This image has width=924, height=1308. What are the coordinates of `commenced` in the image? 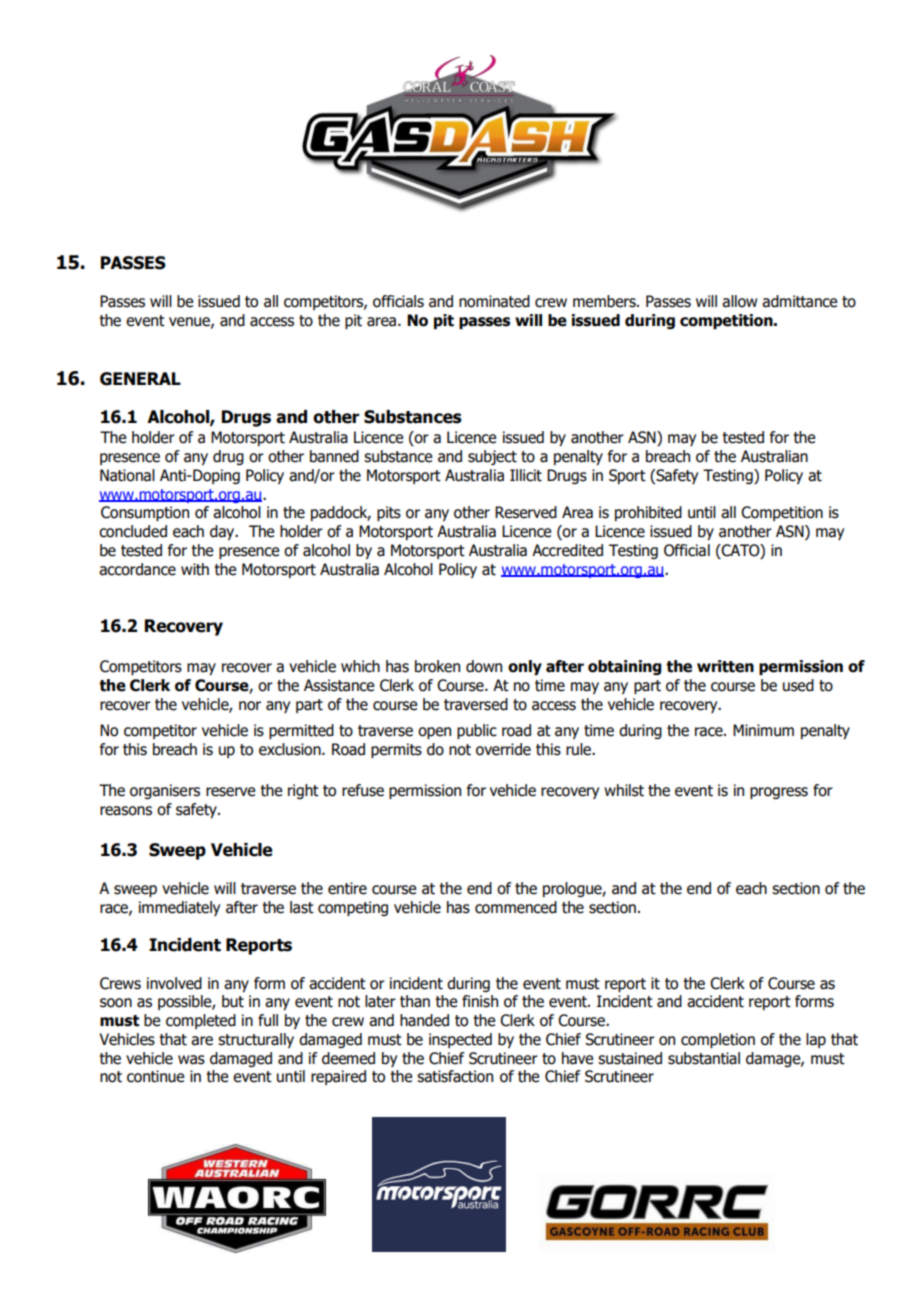 It's located at (516, 907).
